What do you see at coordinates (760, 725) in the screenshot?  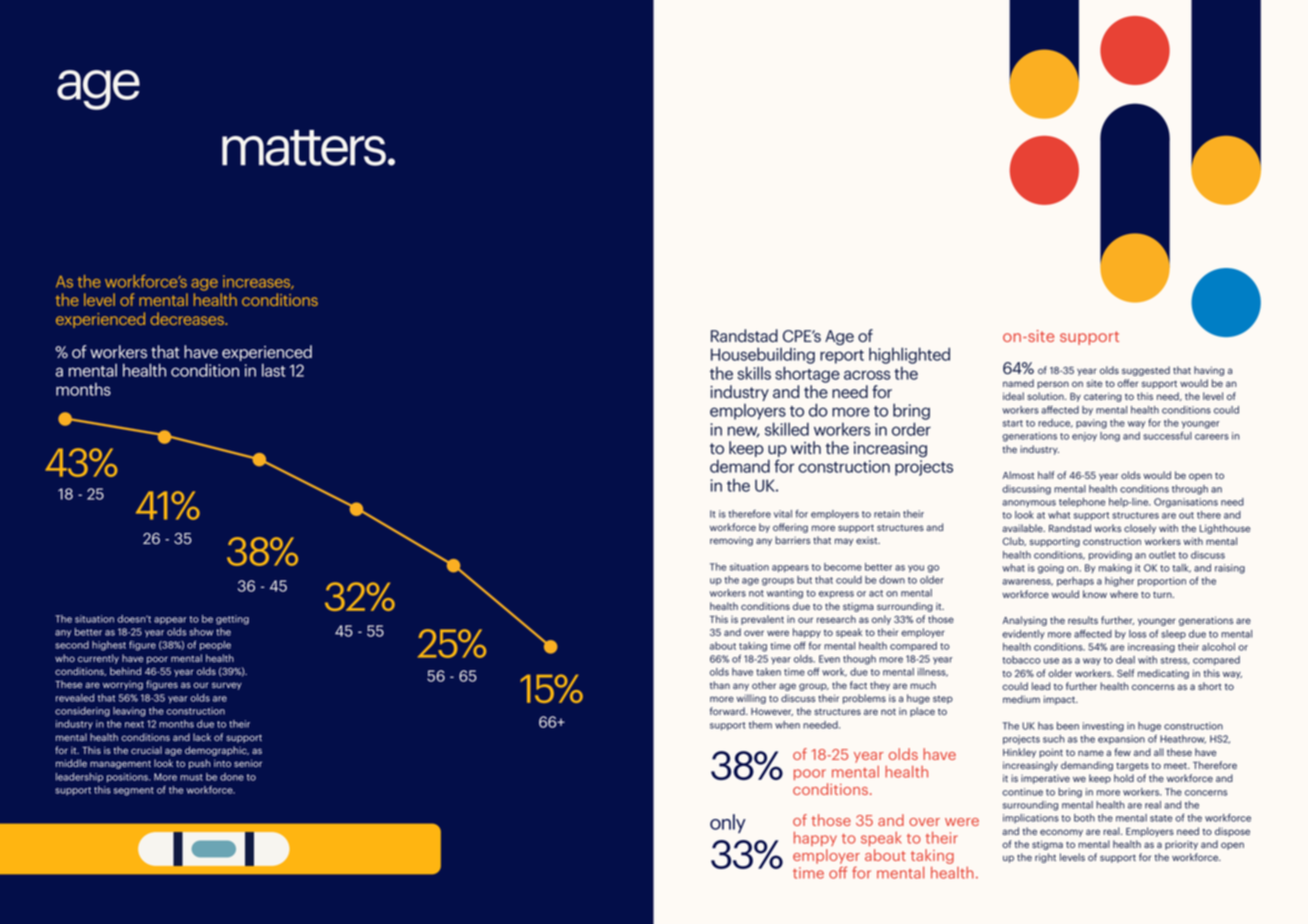 I see `them` at bounding box center [760, 725].
